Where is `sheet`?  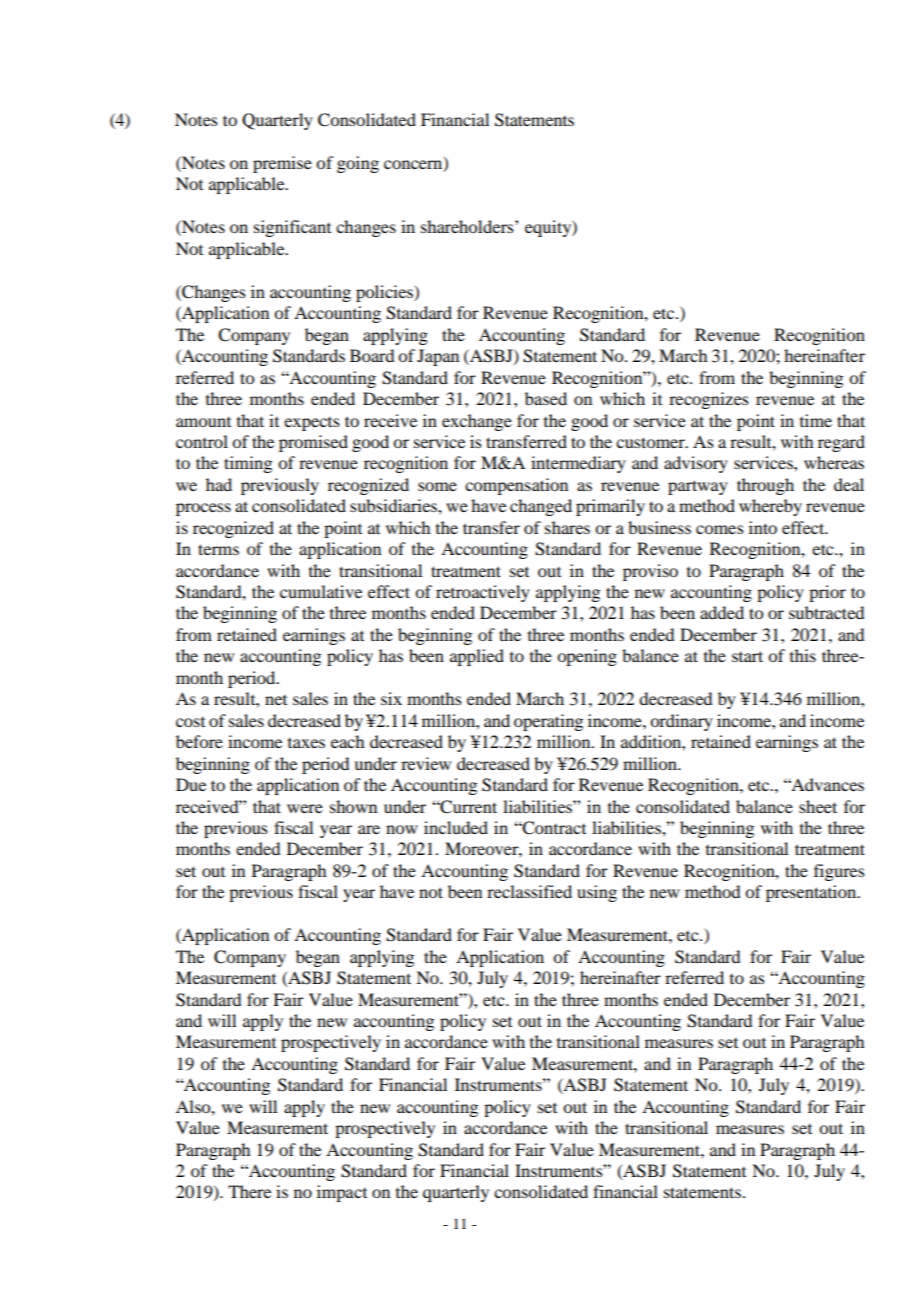
sheet is located at coordinates (818, 806).
